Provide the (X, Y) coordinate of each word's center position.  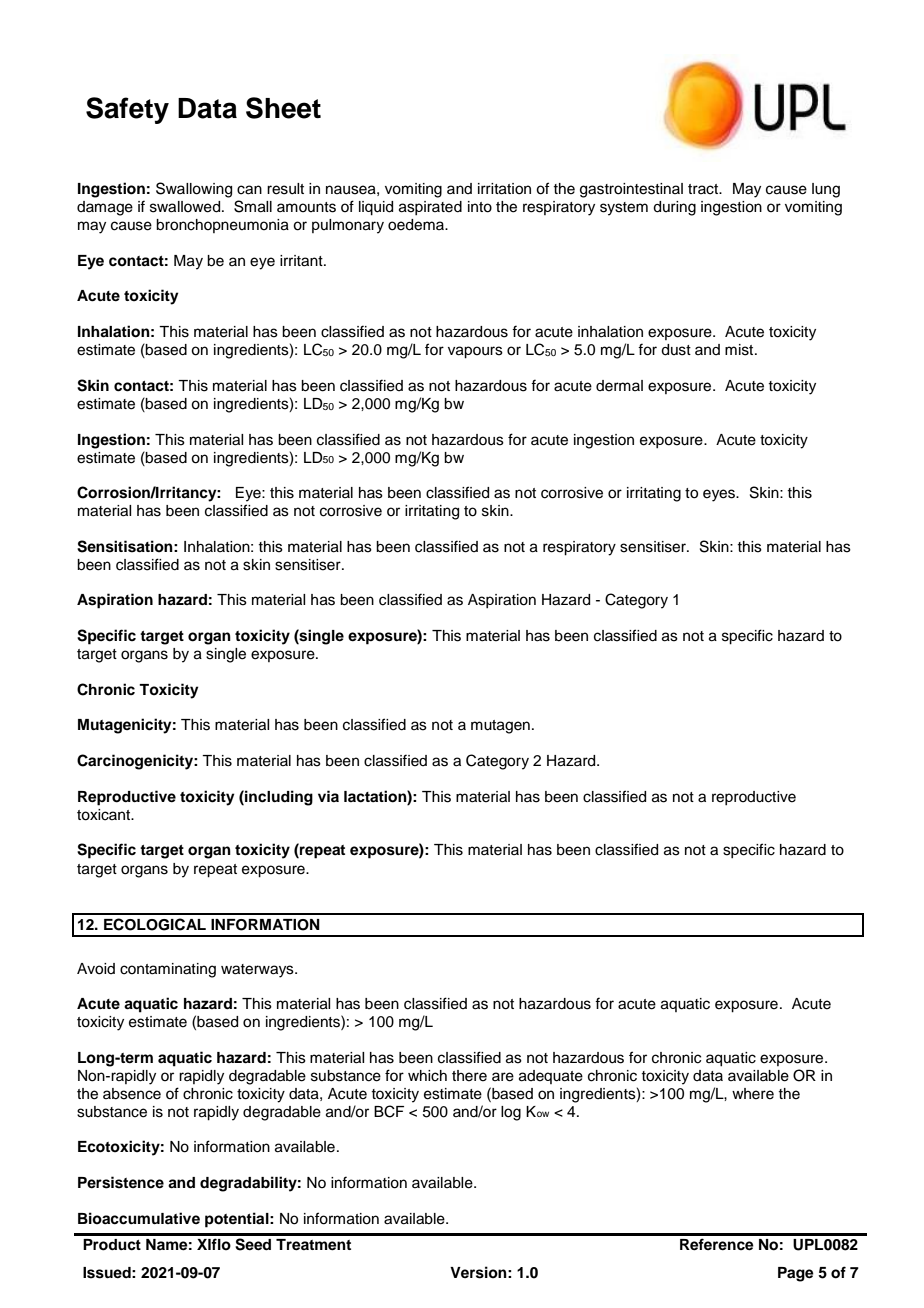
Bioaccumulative (139, 1218)
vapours (475, 352)
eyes (720, 495)
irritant (302, 261)
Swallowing (194, 190)
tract (704, 189)
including (278, 798)
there (469, 1076)
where (753, 1094)
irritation (504, 189)
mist (740, 350)
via (328, 796)
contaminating (168, 970)
